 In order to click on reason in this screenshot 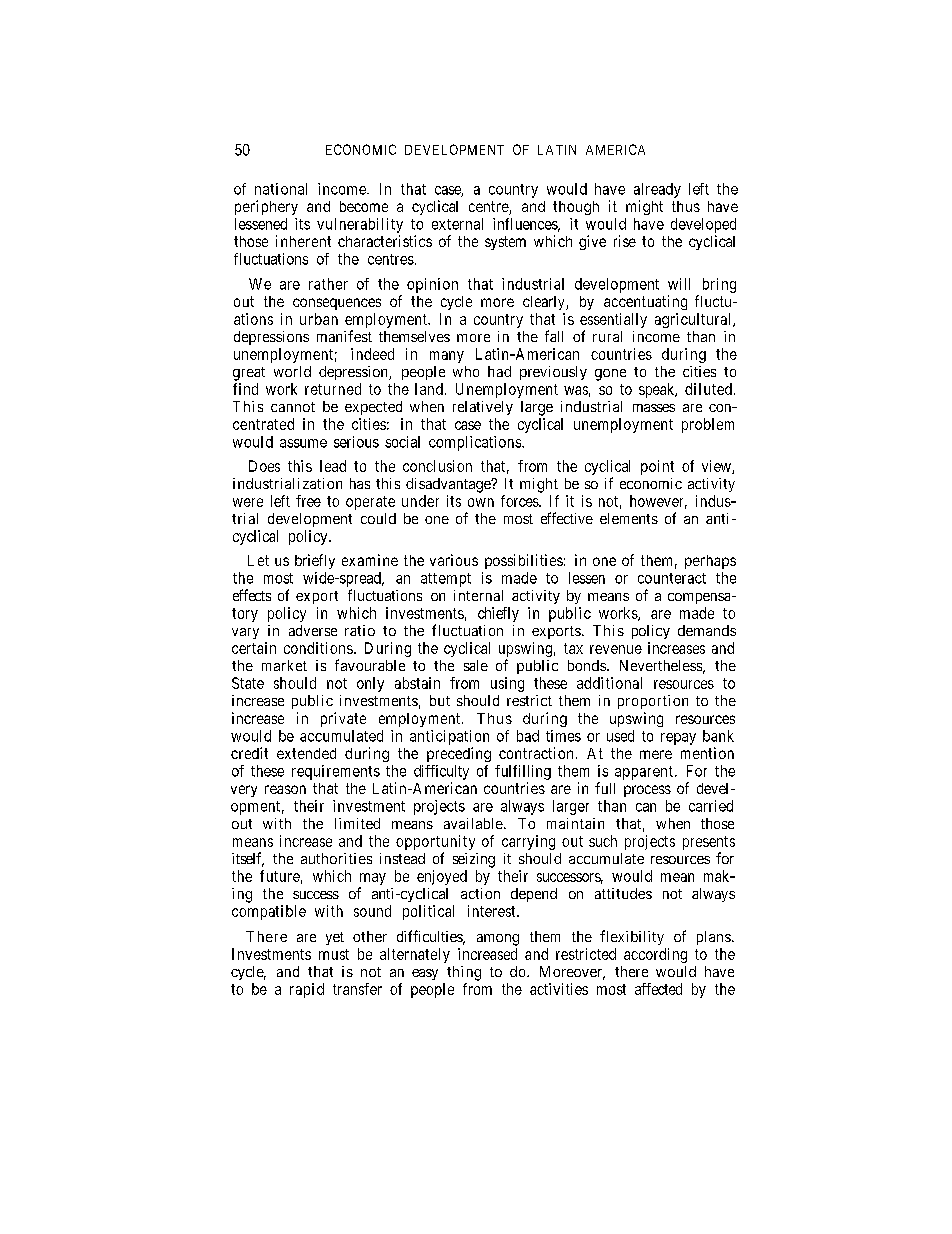, I will do `click(285, 789)`.
